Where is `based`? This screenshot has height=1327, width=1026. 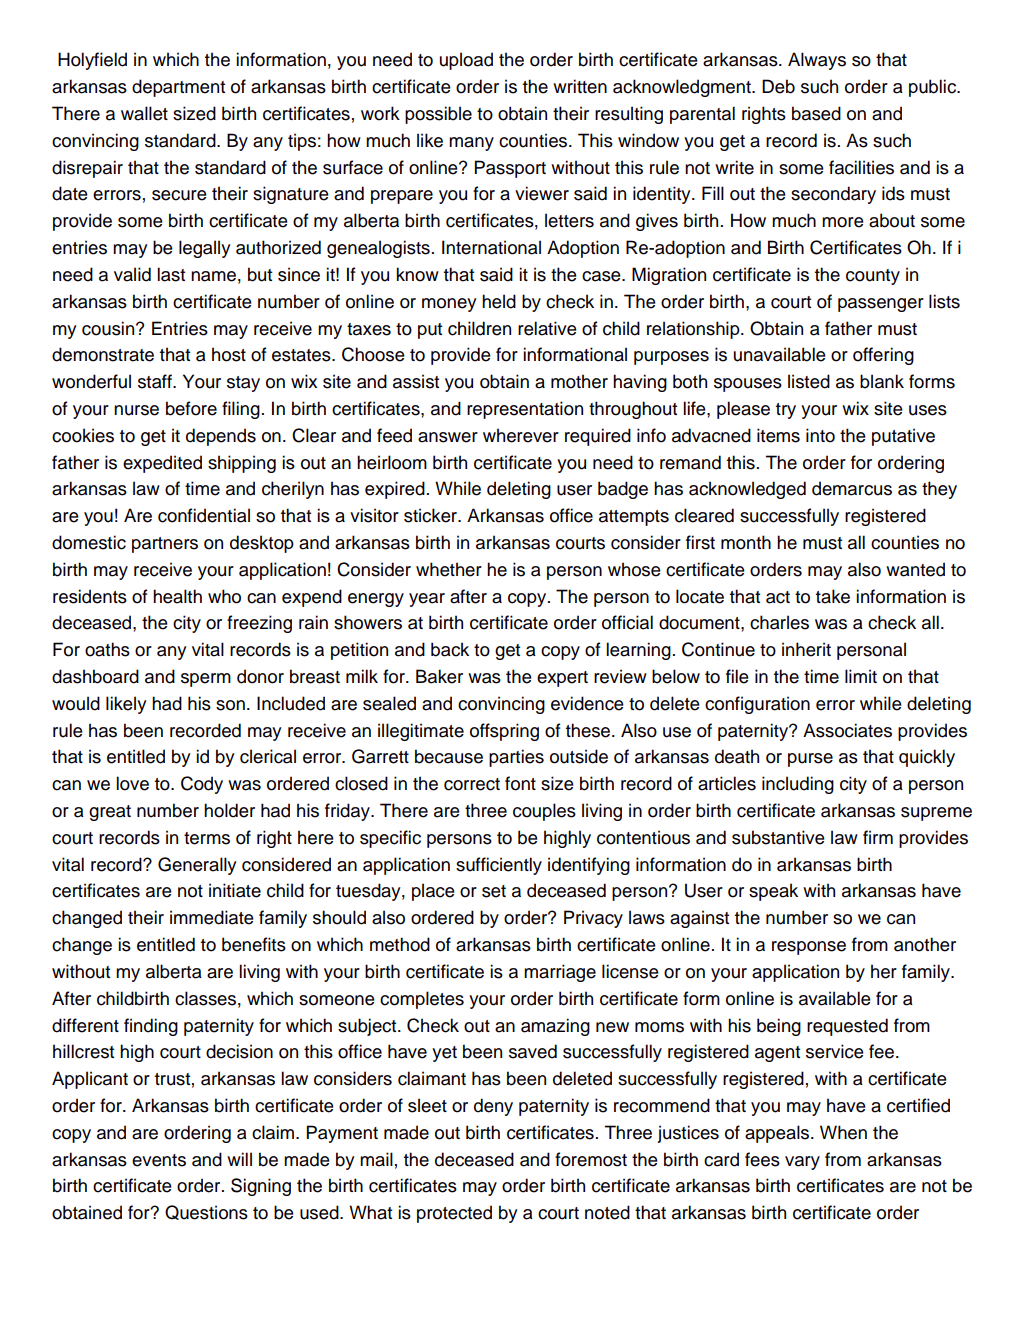 based is located at coordinates (816, 113).
